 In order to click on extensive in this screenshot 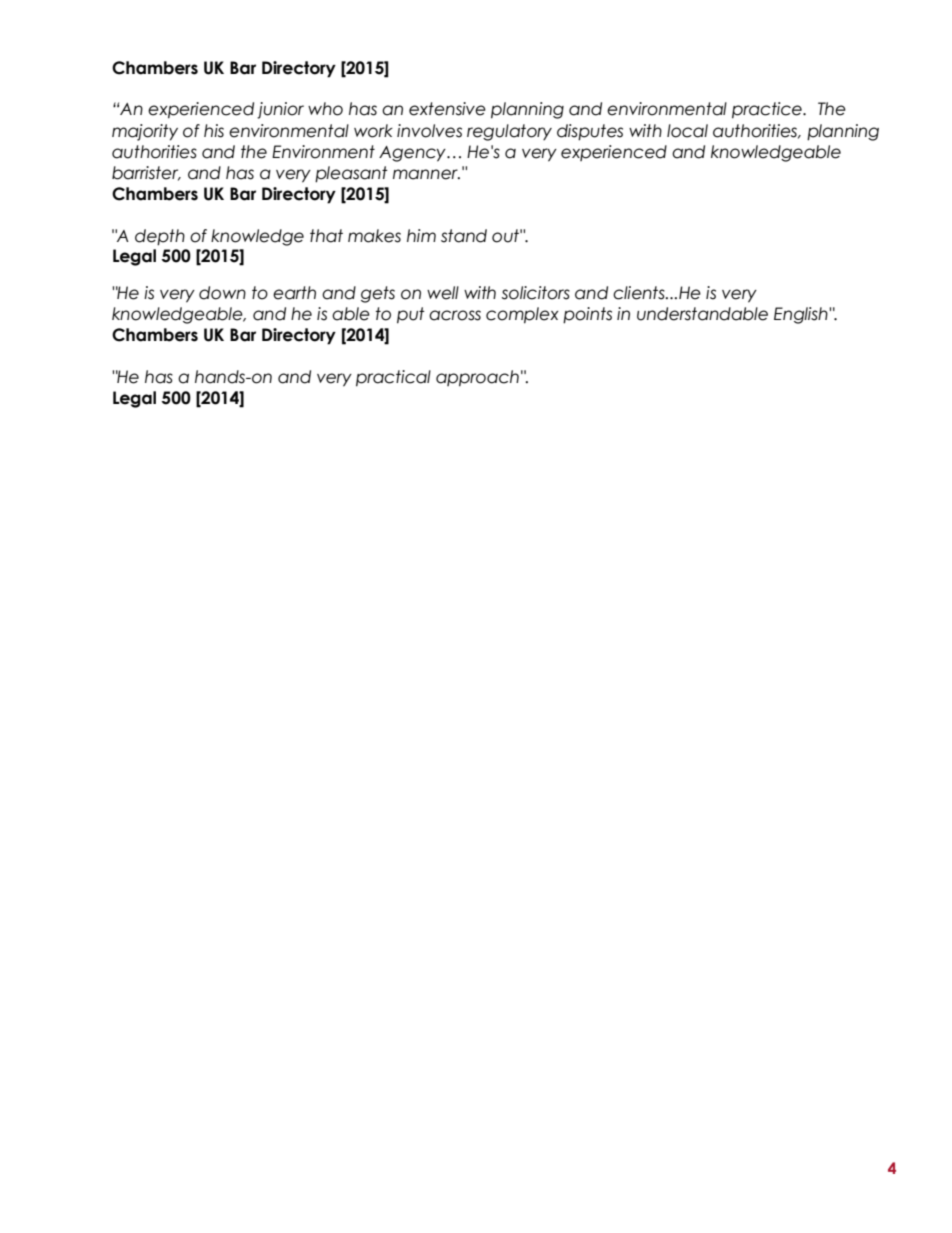, I will do `click(447, 109)`.
